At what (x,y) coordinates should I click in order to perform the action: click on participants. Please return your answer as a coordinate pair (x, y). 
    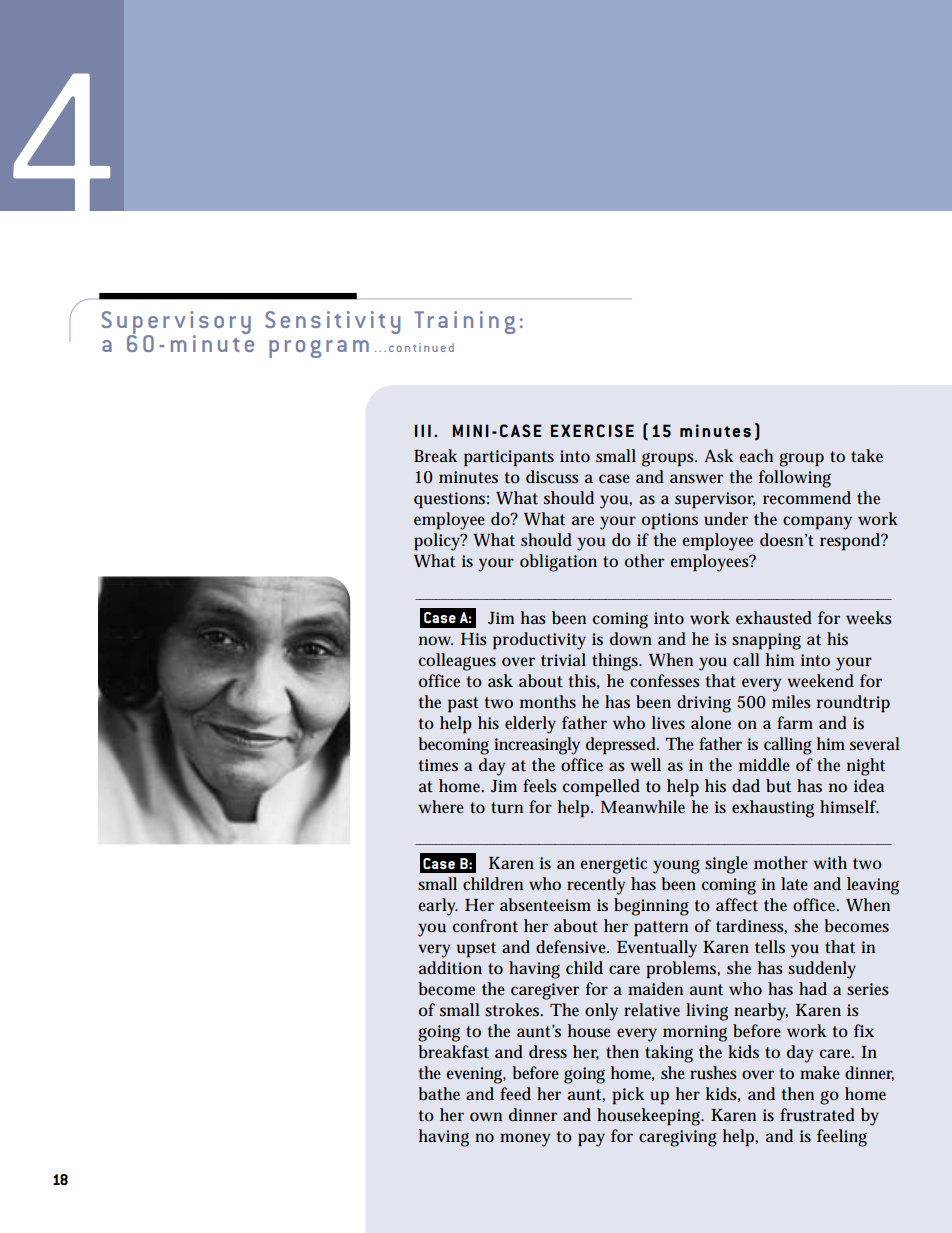
    Looking at the image, I should click on (509, 458).
